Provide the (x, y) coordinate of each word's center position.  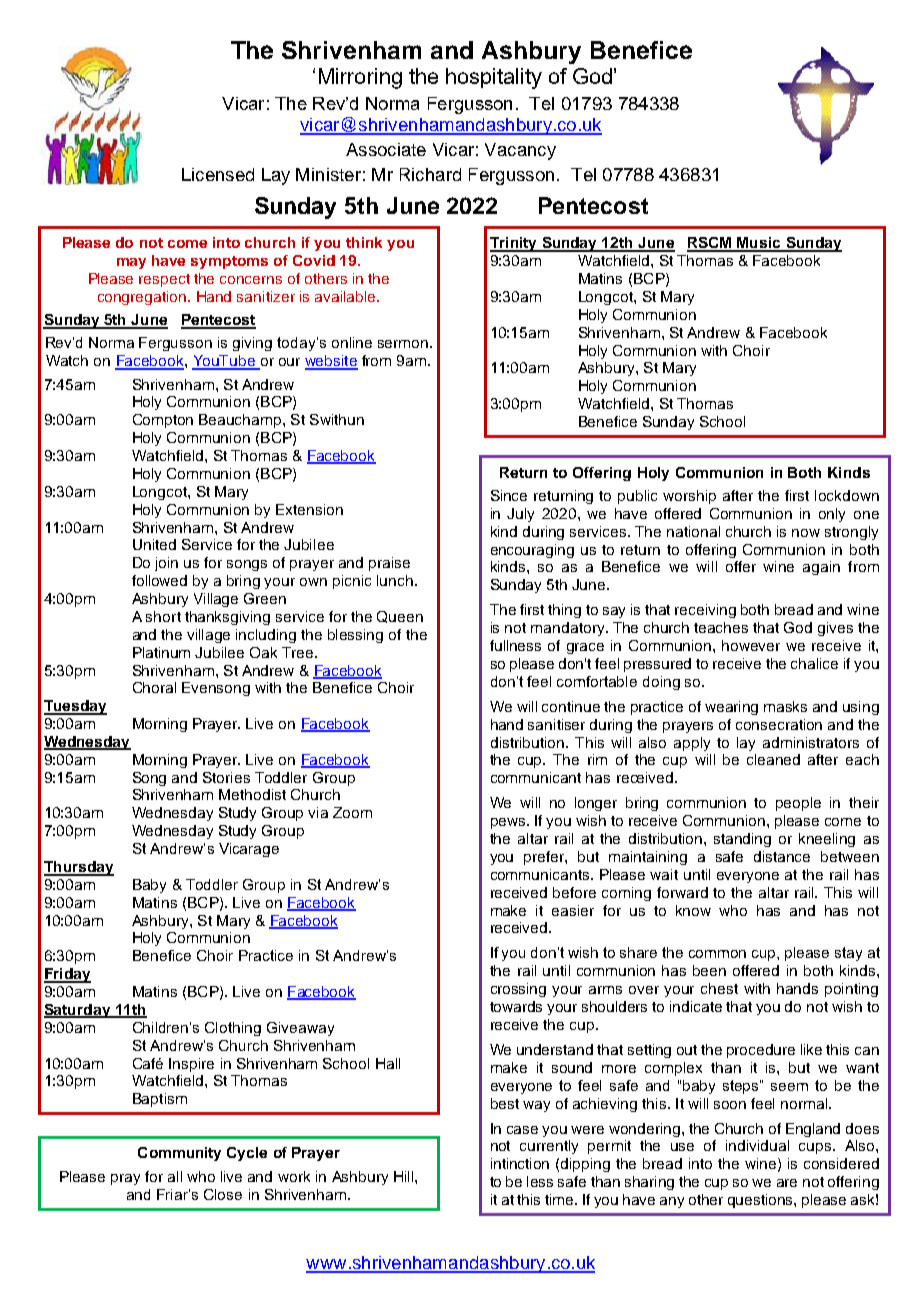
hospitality (494, 78)
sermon (403, 344)
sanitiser (556, 724)
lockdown (847, 495)
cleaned (773, 759)
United (154, 544)
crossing (518, 990)
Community (179, 1154)
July (520, 515)
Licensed (218, 174)
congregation (142, 298)
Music (759, 244)
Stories (226, 777)
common (717, 954)
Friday (67, 975)
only (832, 515)
